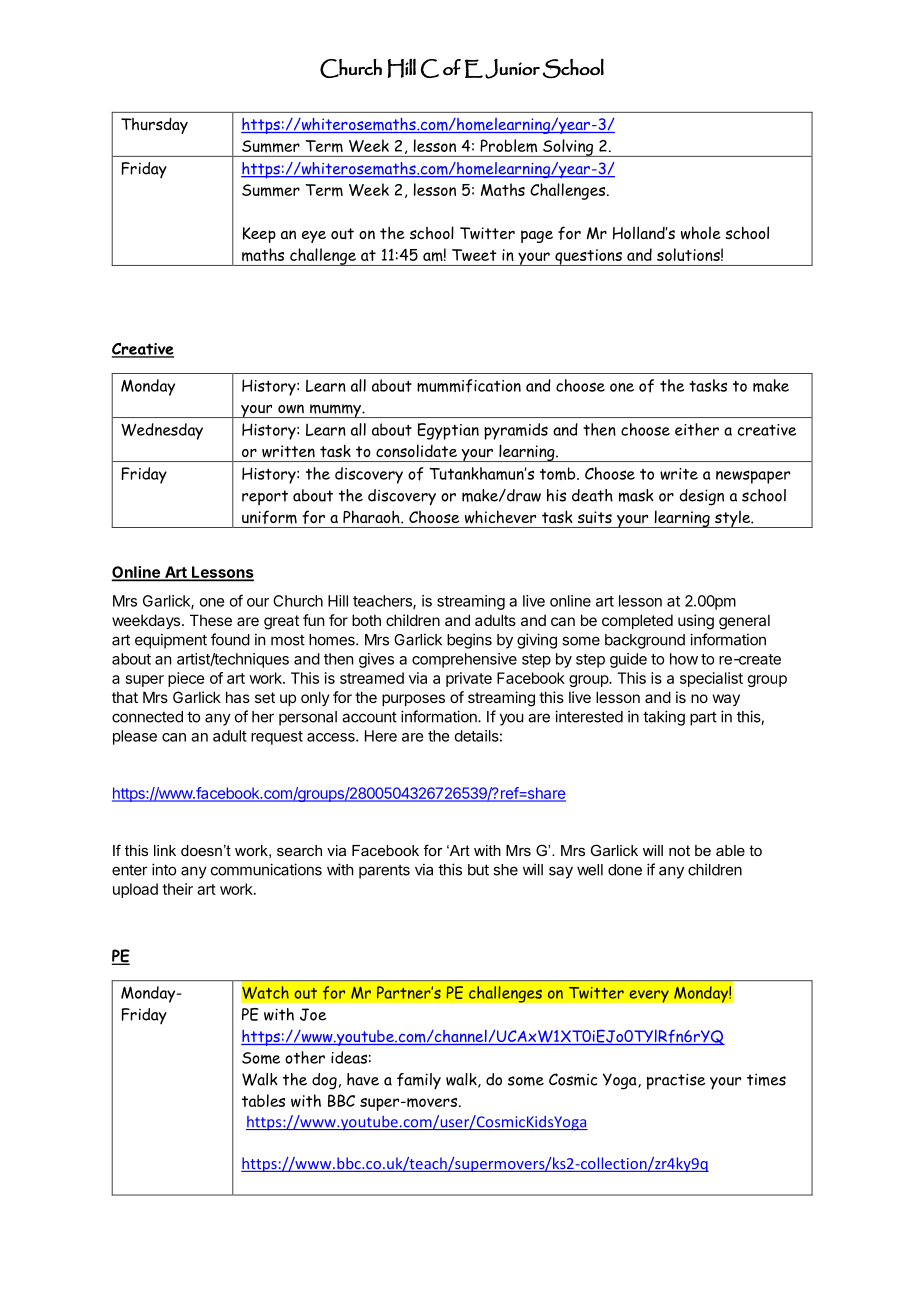 Image resolution: width=924 pixels, height=1308 pixels. Describe the element at coordinates (305, 1057) in the document. I see `other` at that location.
